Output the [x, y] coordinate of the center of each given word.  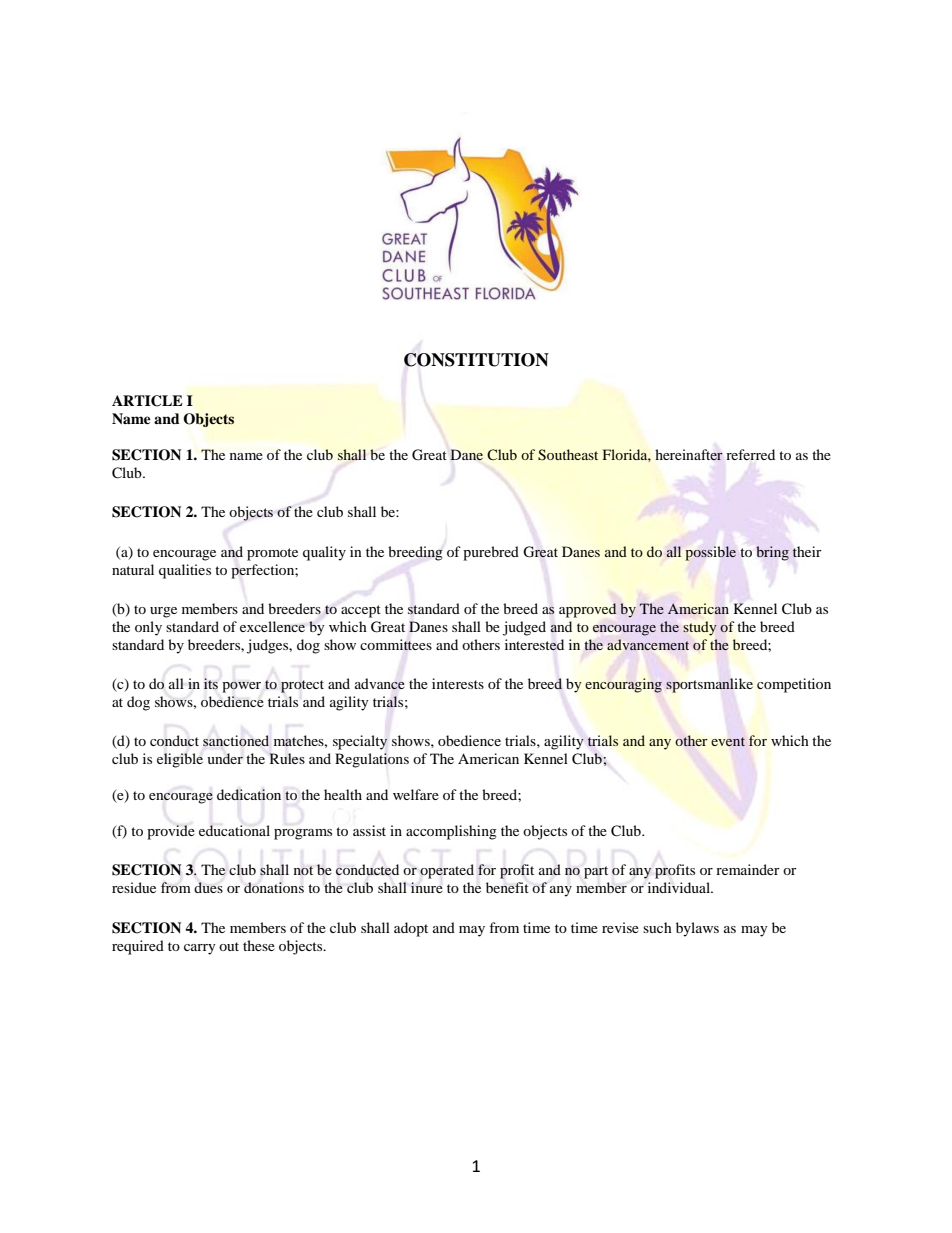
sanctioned [236, 741]
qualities [185, 571]
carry [200, 949]
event [728, 741]
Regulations [372, 760]
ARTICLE [147, 401]
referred [750, 454]
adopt [411, 929]
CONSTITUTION [476, 360]
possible [711, 553]
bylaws [697, 929]
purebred [491, 553]
